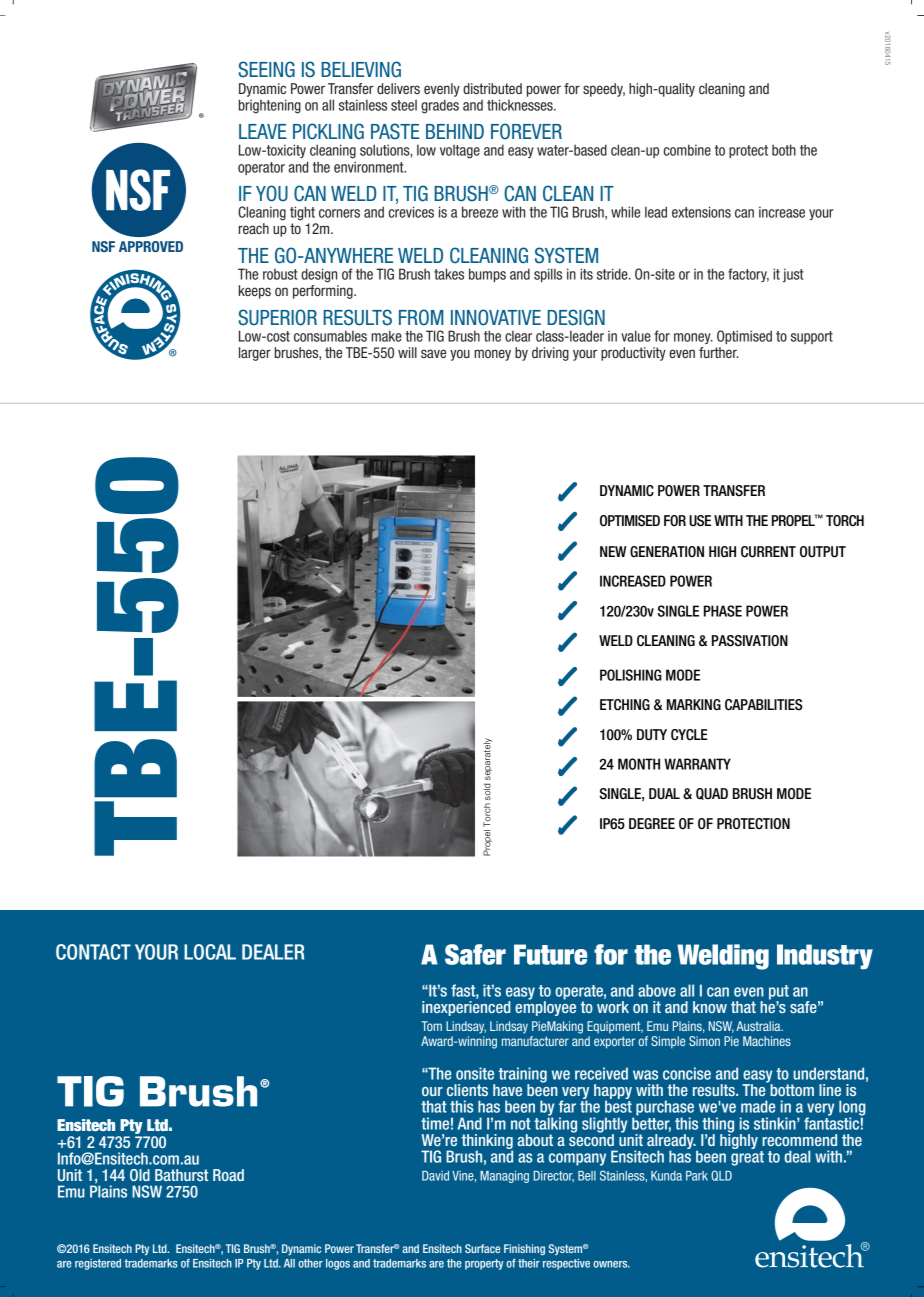 This page has width=924, height=1297. Describe the element at coordinates (712, 794) in the page. I see `QUAD` at that location.
